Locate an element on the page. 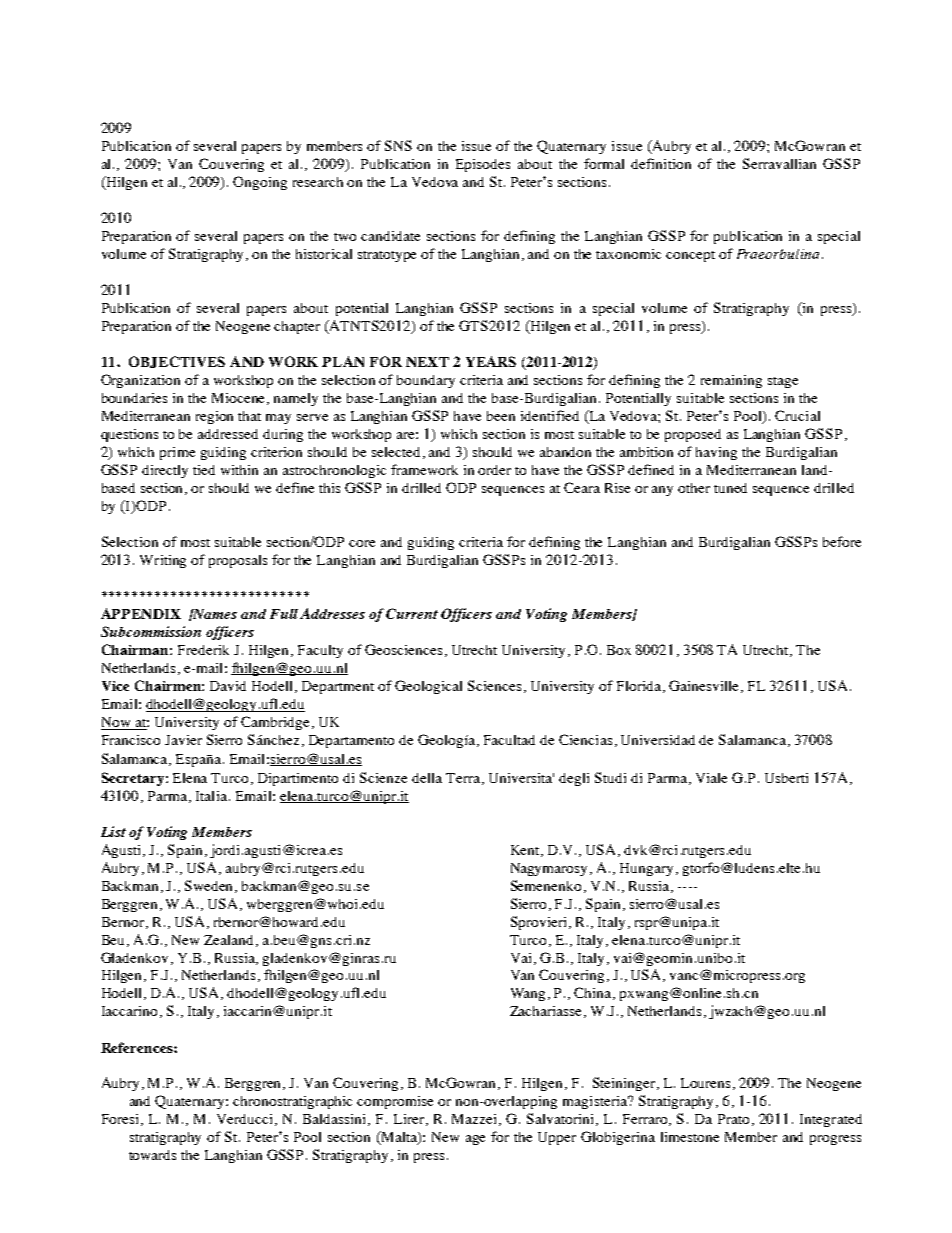  Episodes is located at coordinates (483, 165).
